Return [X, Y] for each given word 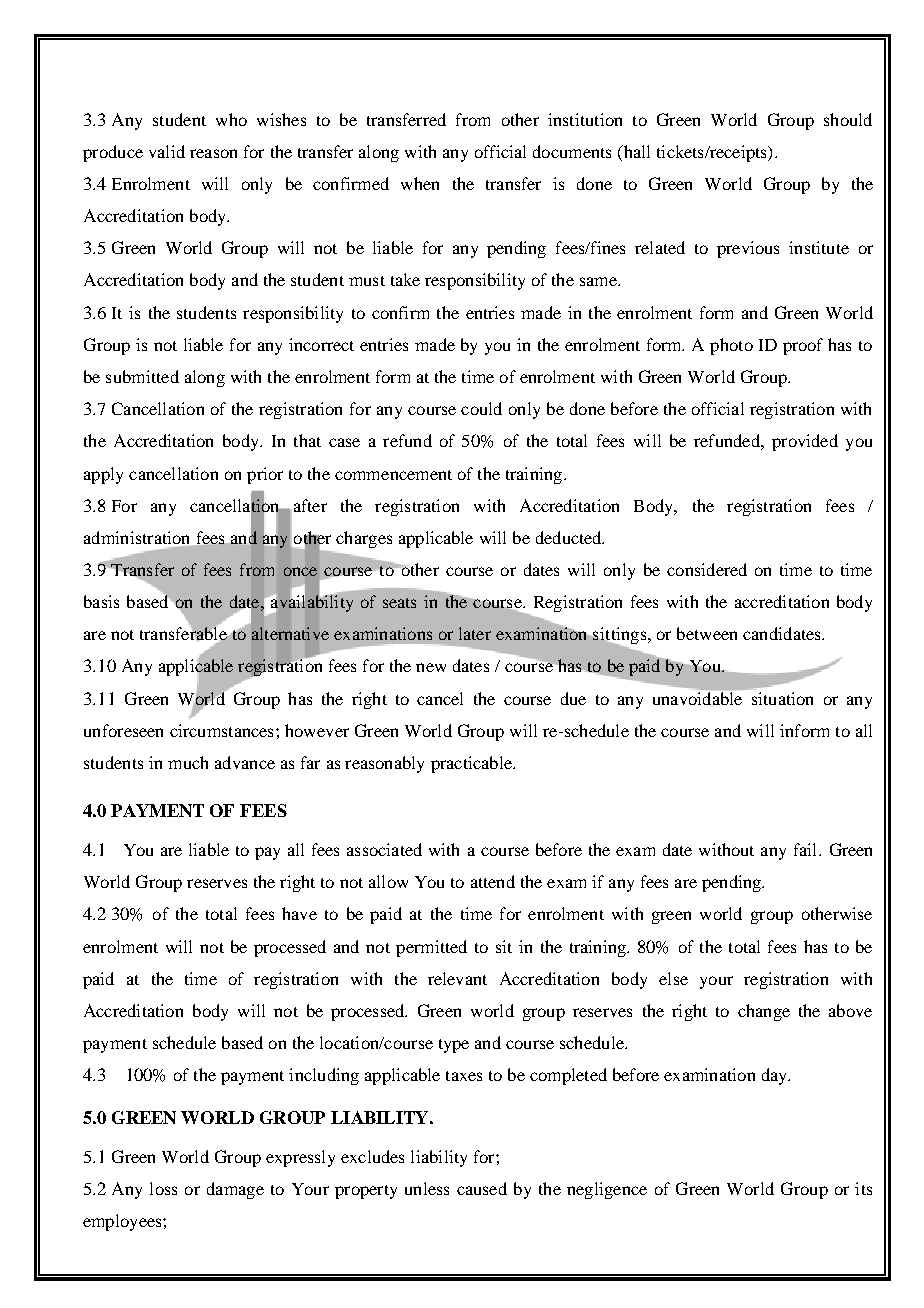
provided [805, 442]
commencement [393, 475]
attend [493, 881]
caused [482, 1188]
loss [163, 1188]
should [848, 119]
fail [807, 849]
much [188, 762]
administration [136, 537]
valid [167, 151]
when [420, 183]
